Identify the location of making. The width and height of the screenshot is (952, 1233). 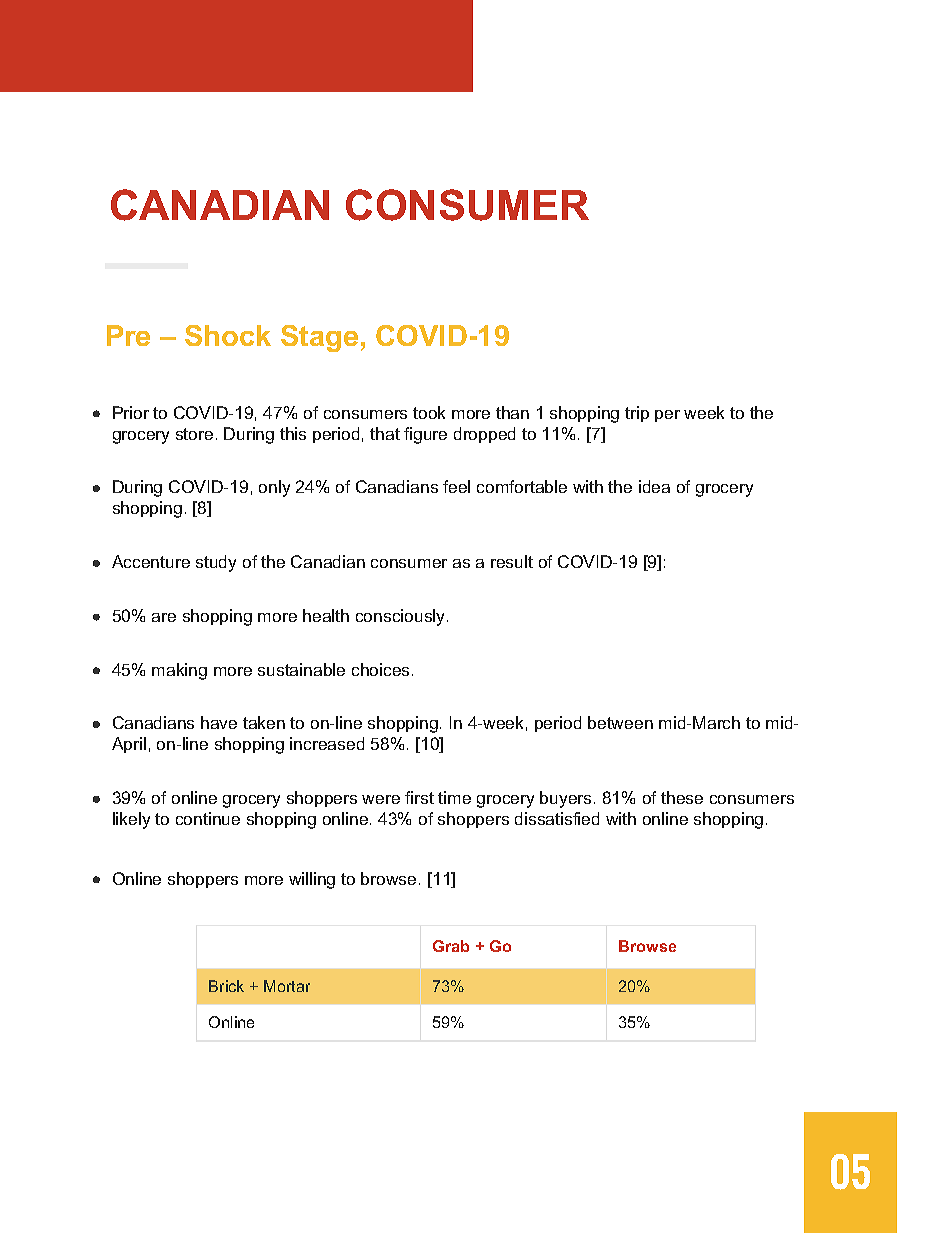
(179, 671).
